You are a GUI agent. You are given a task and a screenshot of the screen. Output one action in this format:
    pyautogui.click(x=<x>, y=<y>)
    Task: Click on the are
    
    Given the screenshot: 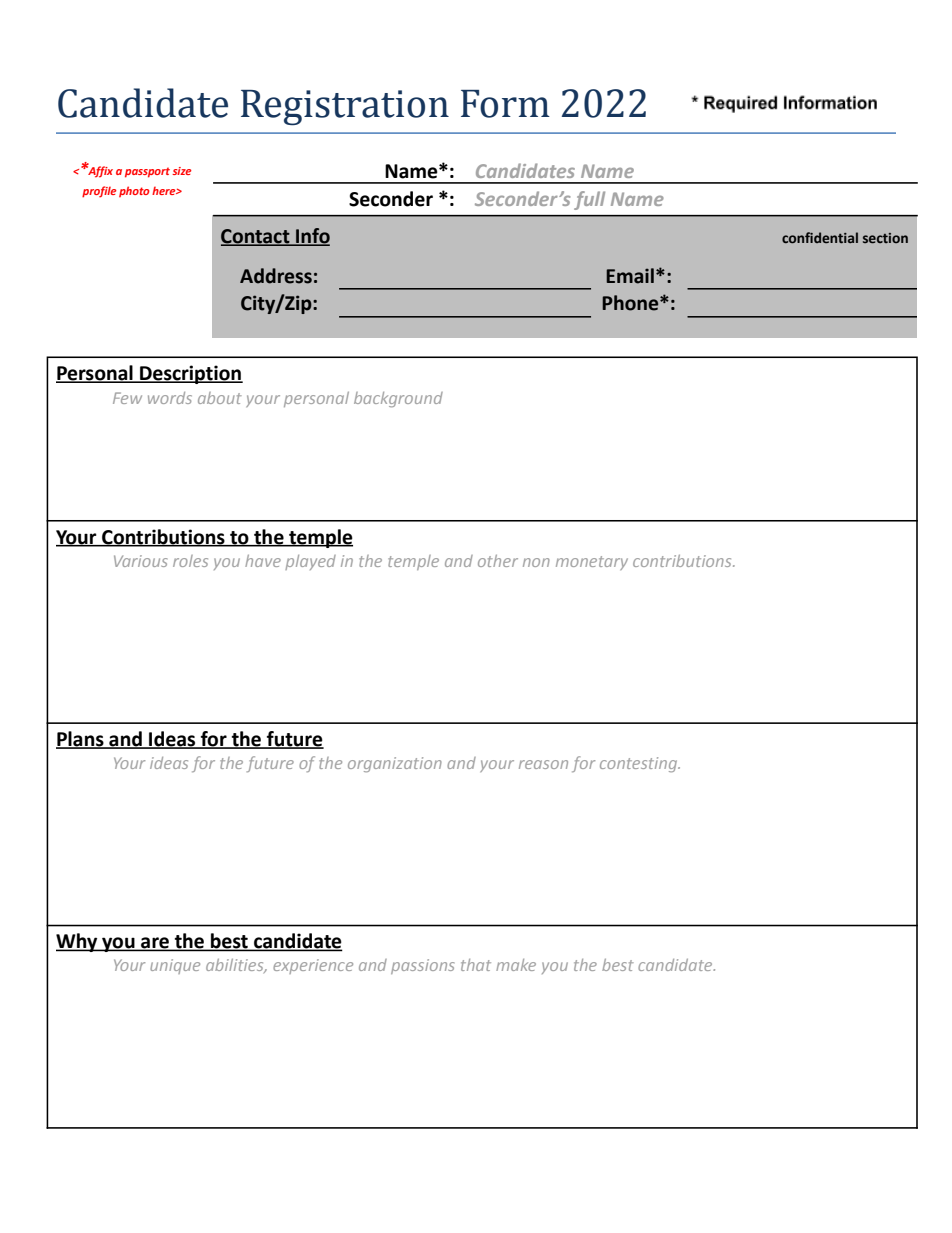 What is the action you would take?
    pyautogui.click(x=155, y=943)
